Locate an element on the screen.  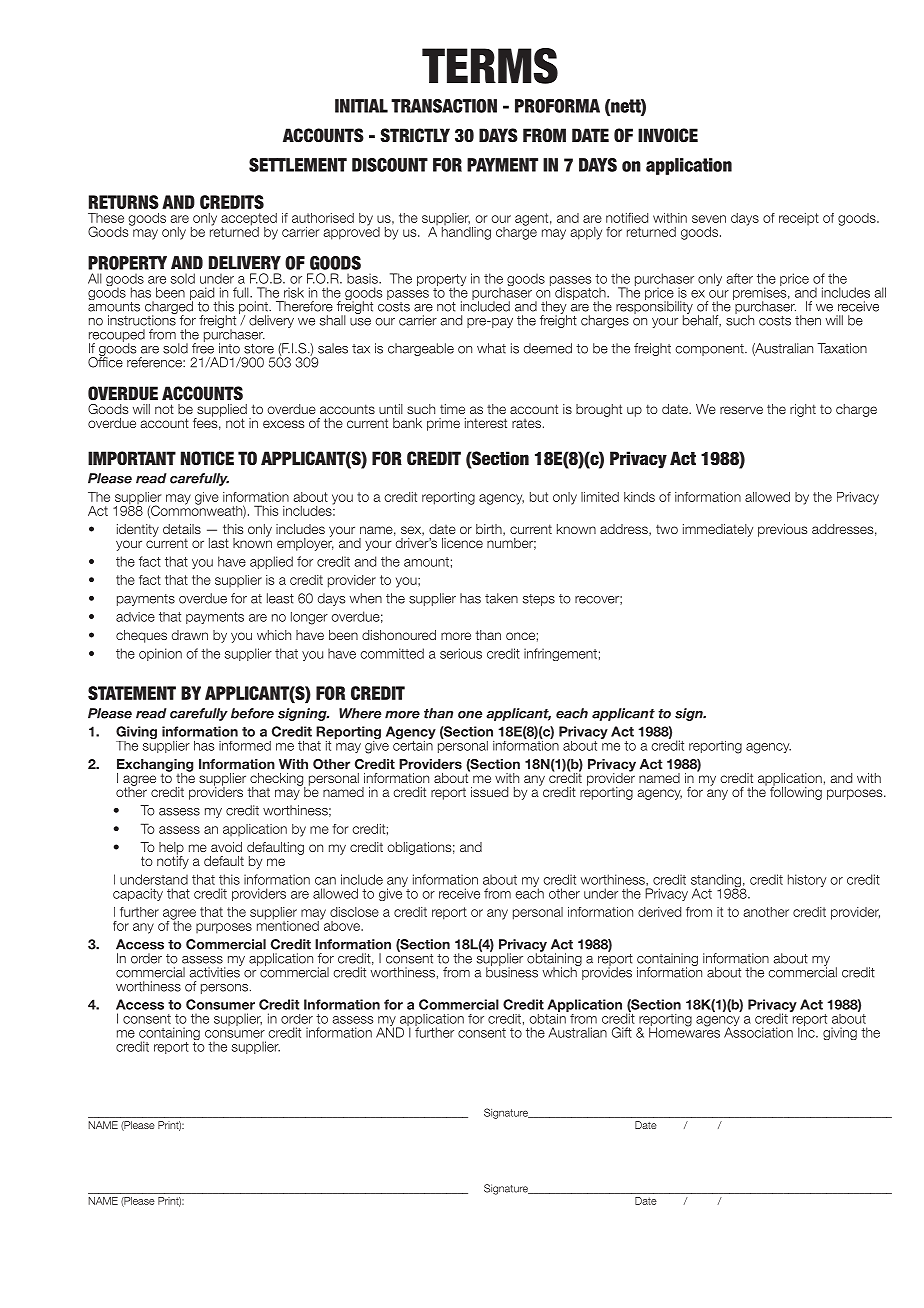
serious is located at coordinates (461, 653).
